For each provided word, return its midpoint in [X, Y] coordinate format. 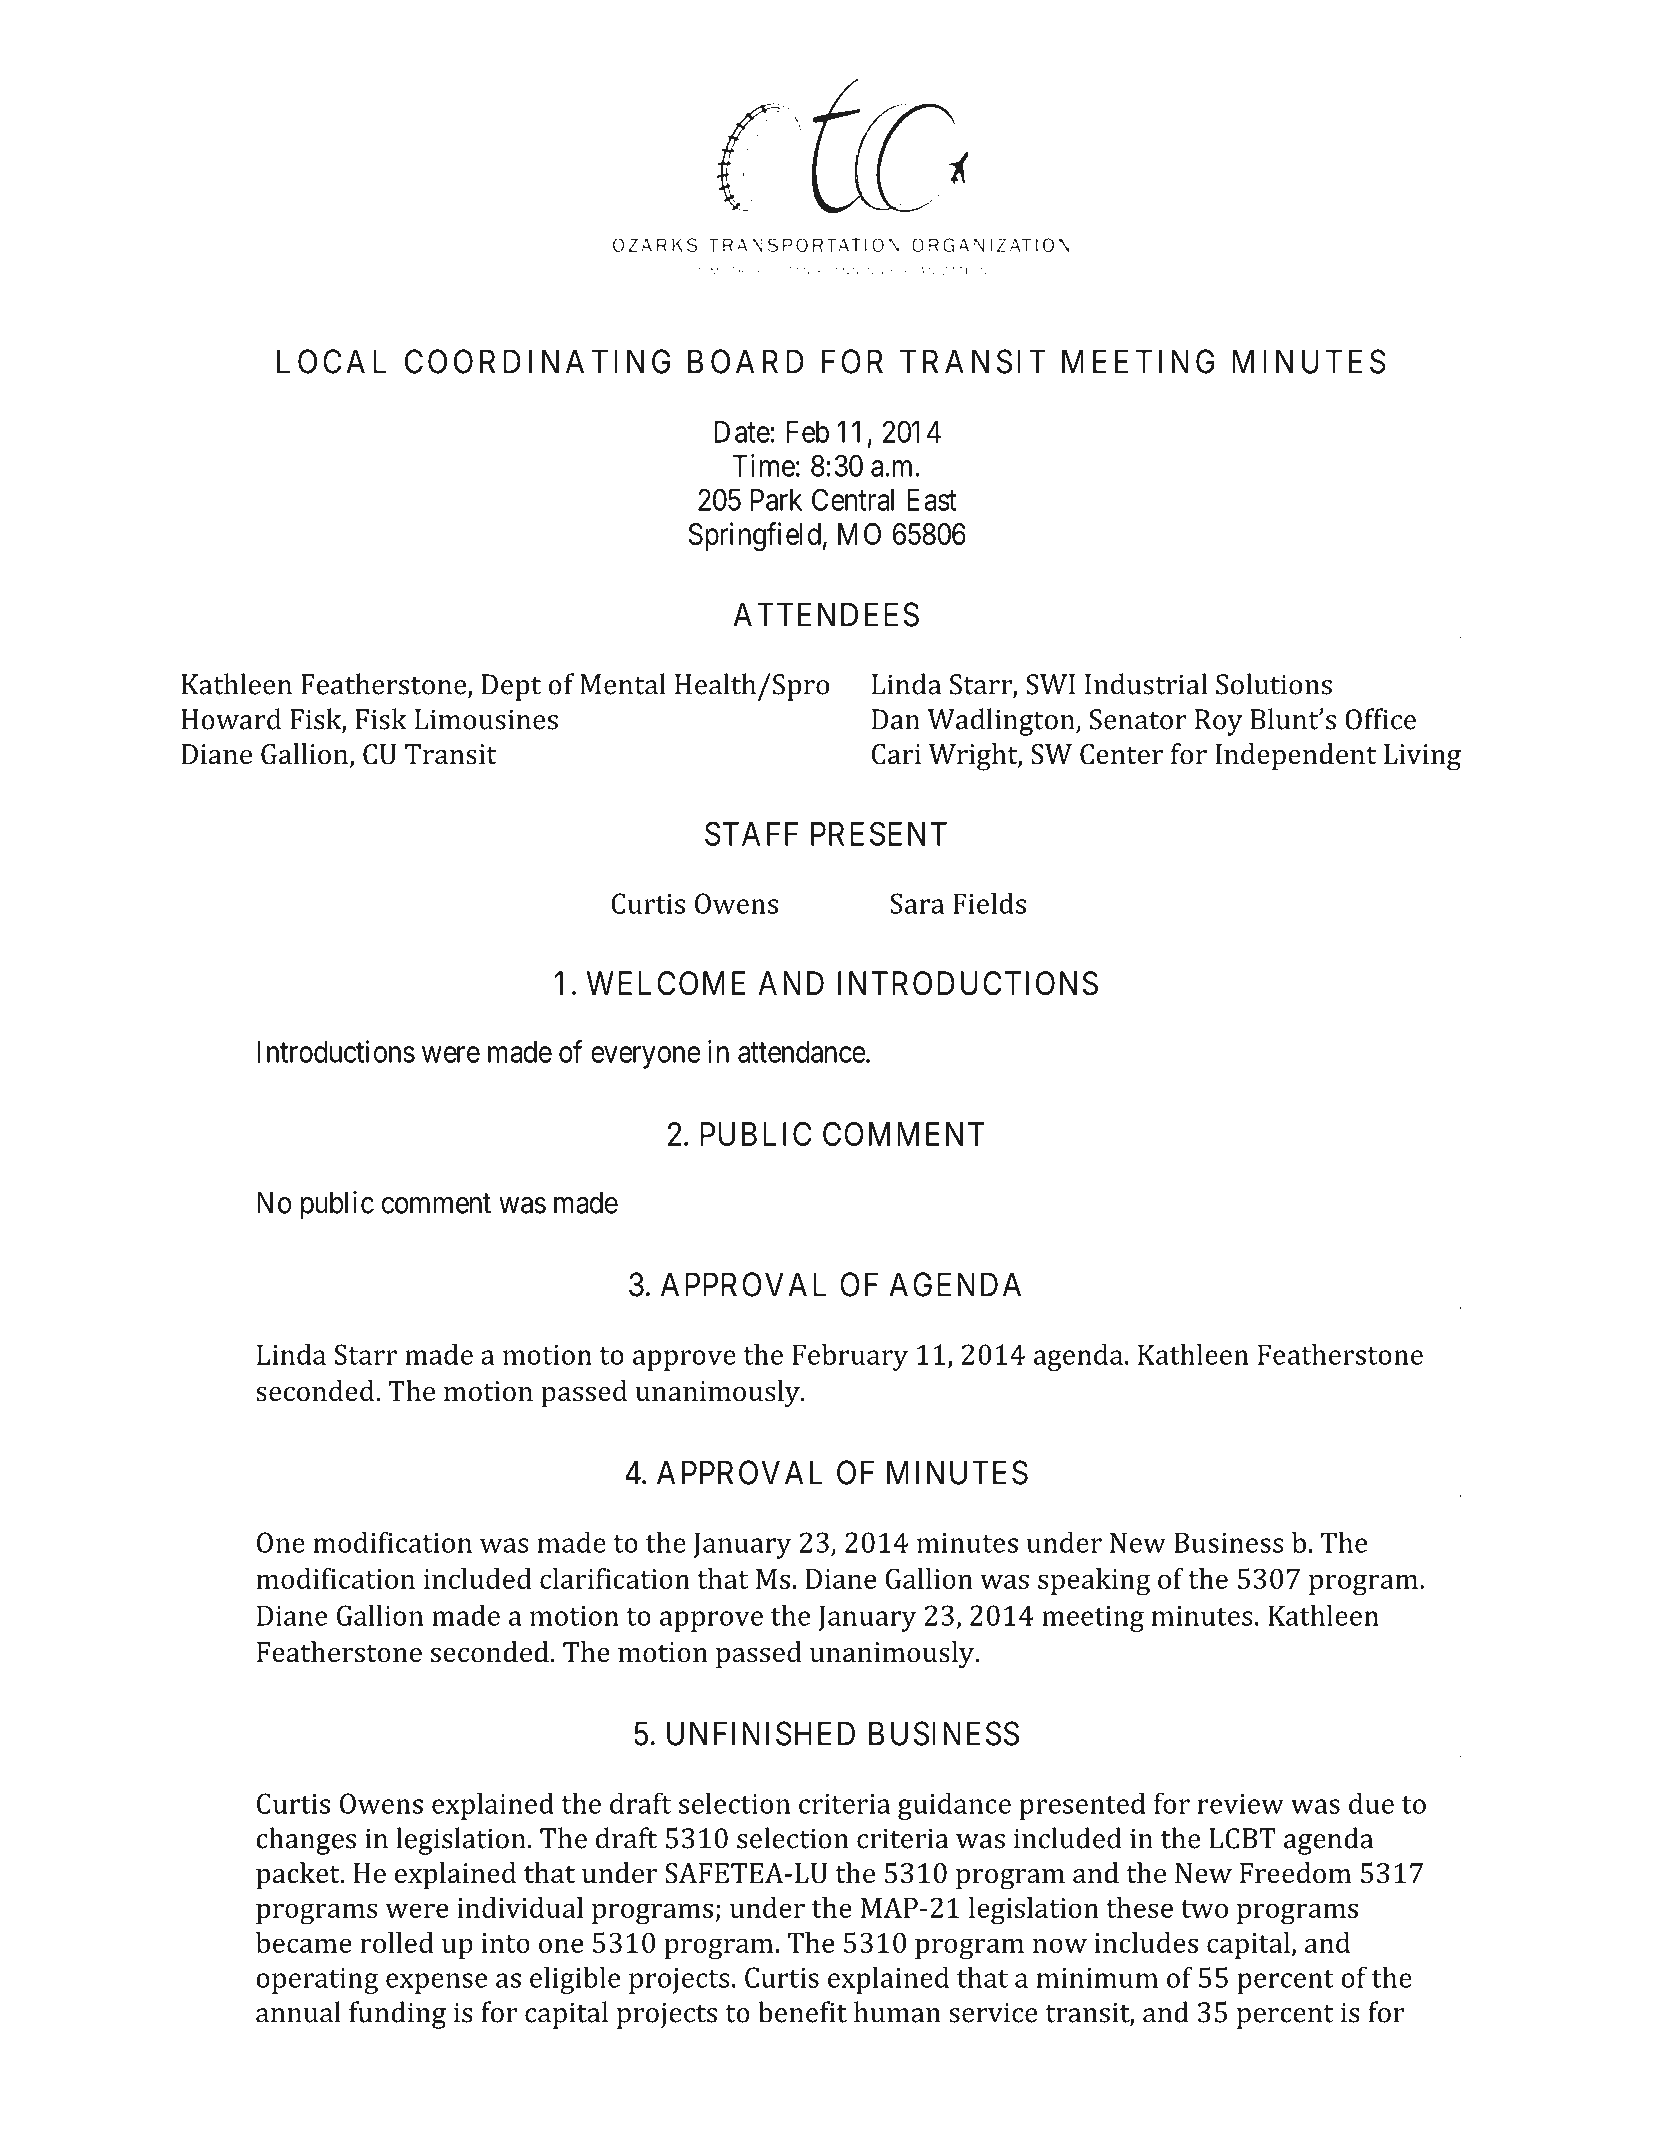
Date [742, 432]
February [850, 1357]
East [931, 500]
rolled [397, 1942]
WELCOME [666, 983]
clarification [615, 1578]
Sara [917, 903]
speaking [1094, 1582]
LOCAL [331, 361]
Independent [1295, 757]
